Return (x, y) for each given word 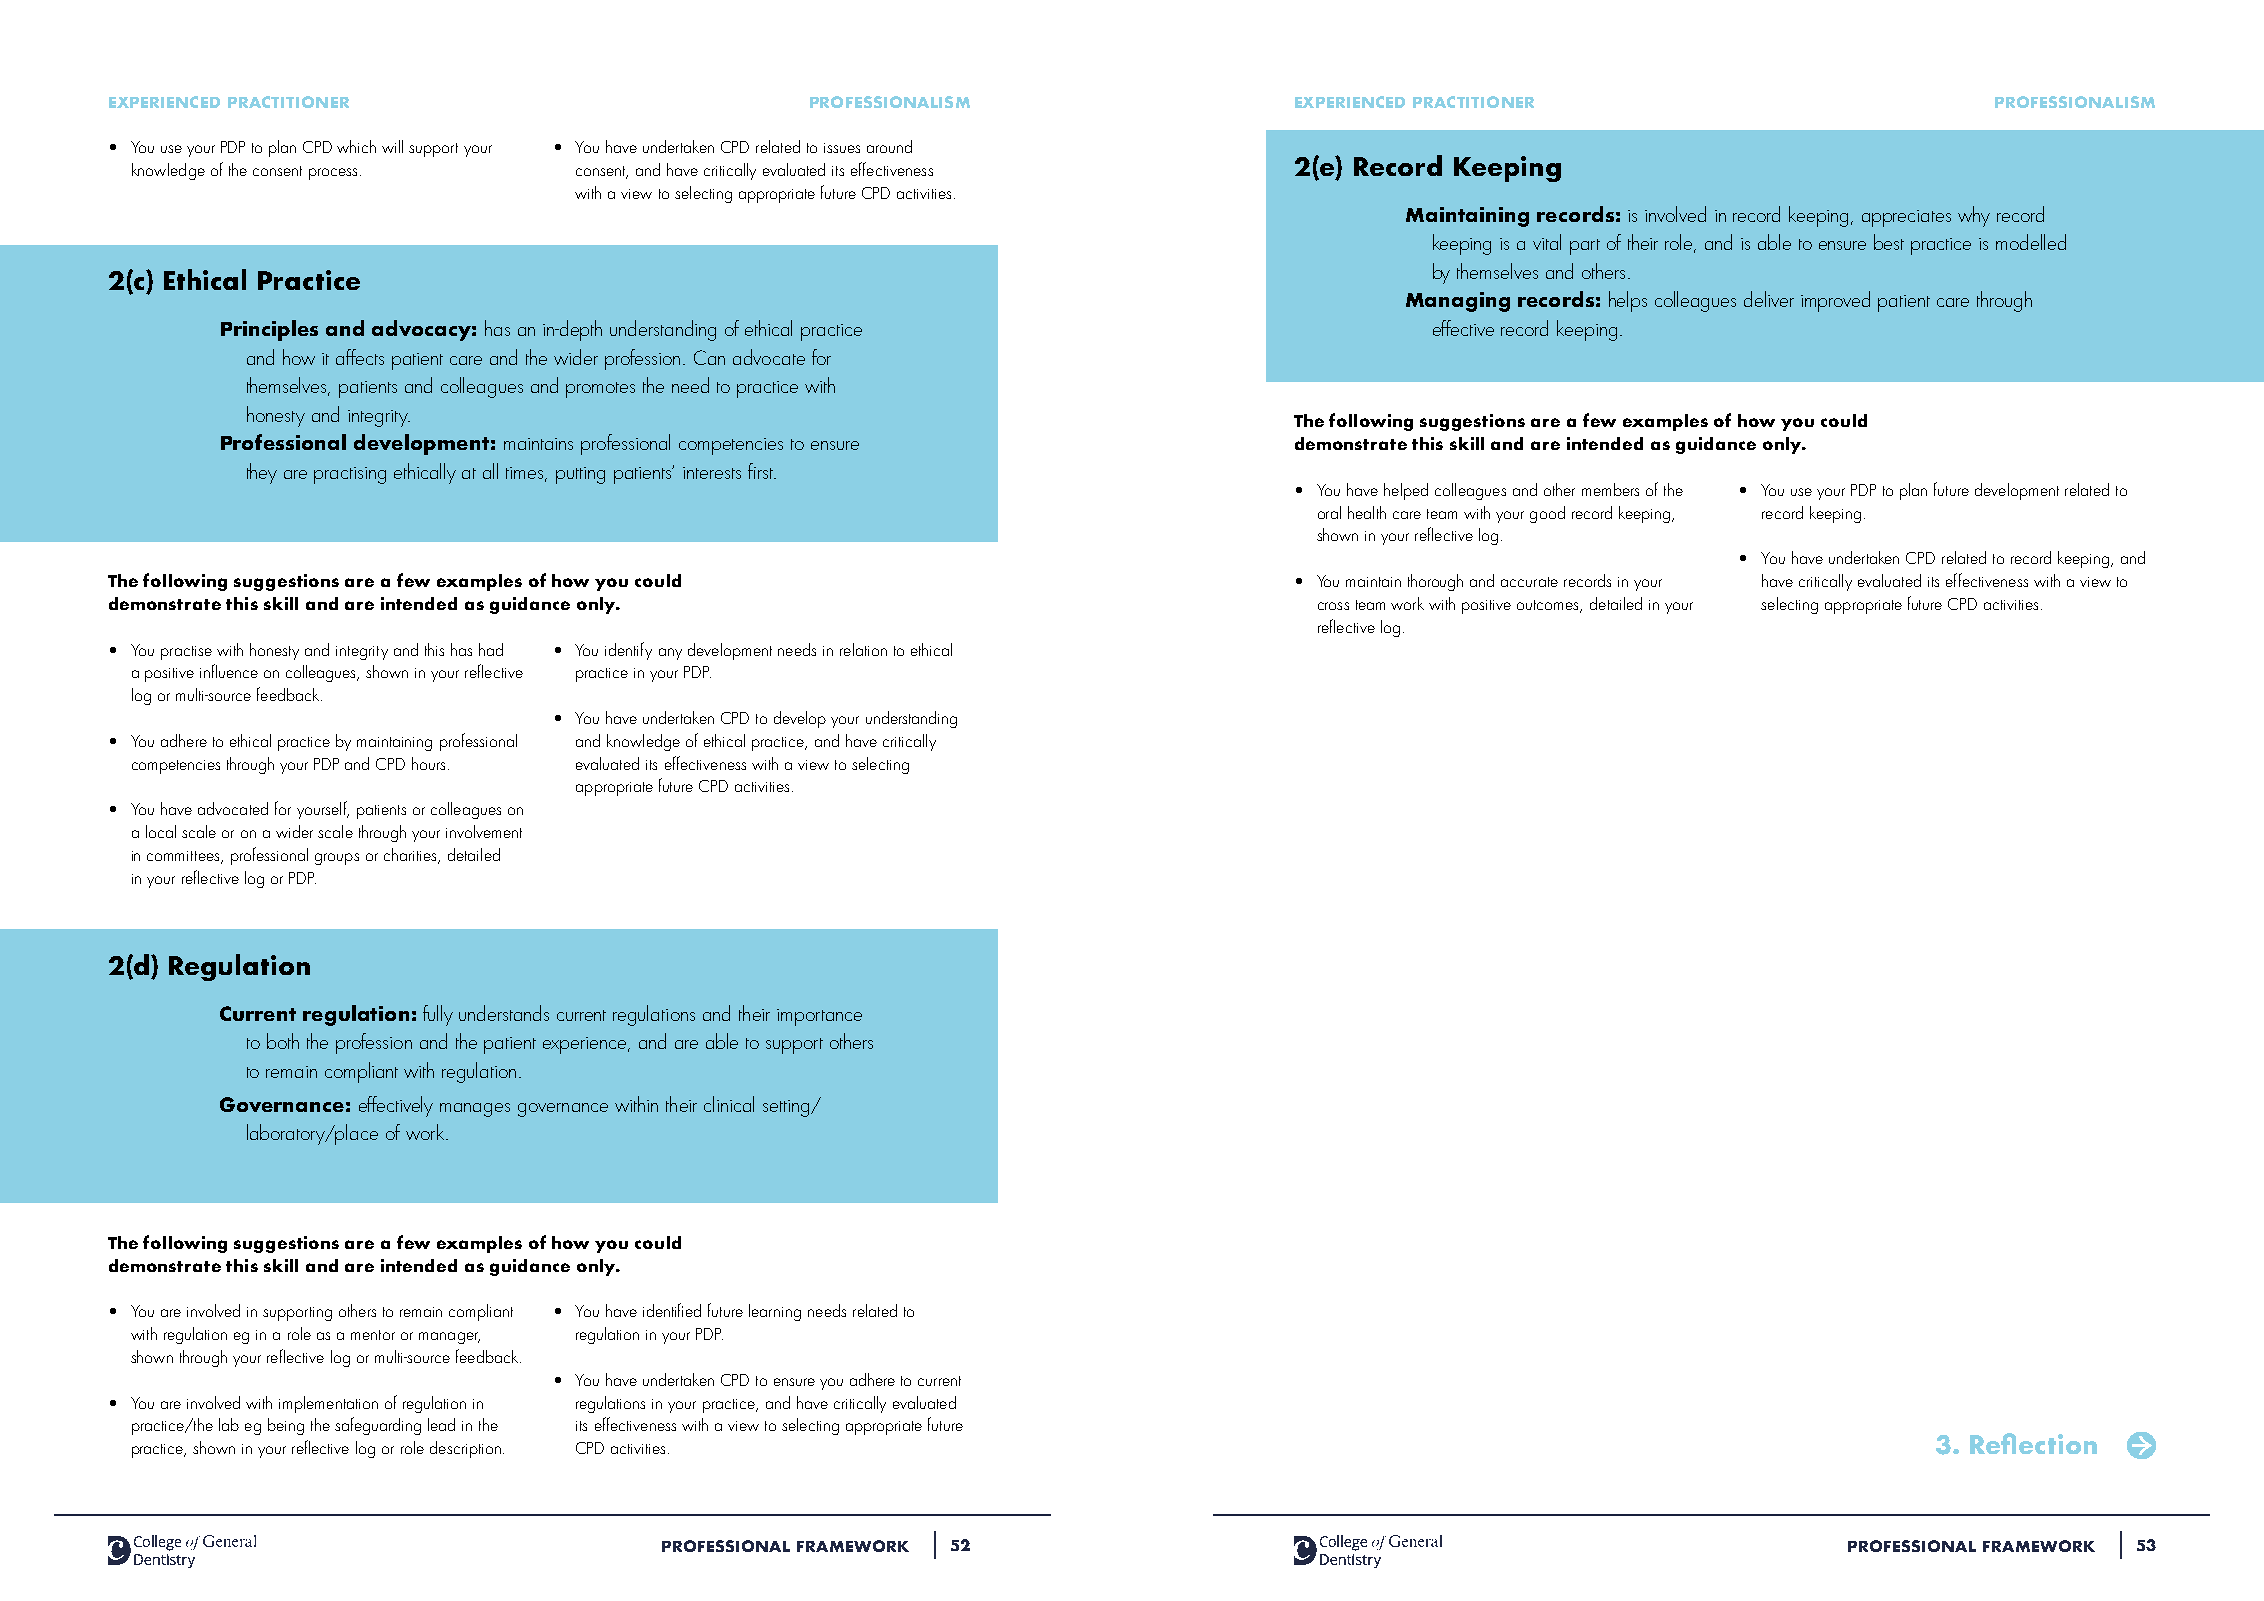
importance (819, 1017)
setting (787, 1108)
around (889, 146)
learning (775, 1312)
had (491, 649)
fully (438, 1015)
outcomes (1549, 606)
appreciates (1906, 218)
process (335, 174)
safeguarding (378, 1426)
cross (1333, 606)
